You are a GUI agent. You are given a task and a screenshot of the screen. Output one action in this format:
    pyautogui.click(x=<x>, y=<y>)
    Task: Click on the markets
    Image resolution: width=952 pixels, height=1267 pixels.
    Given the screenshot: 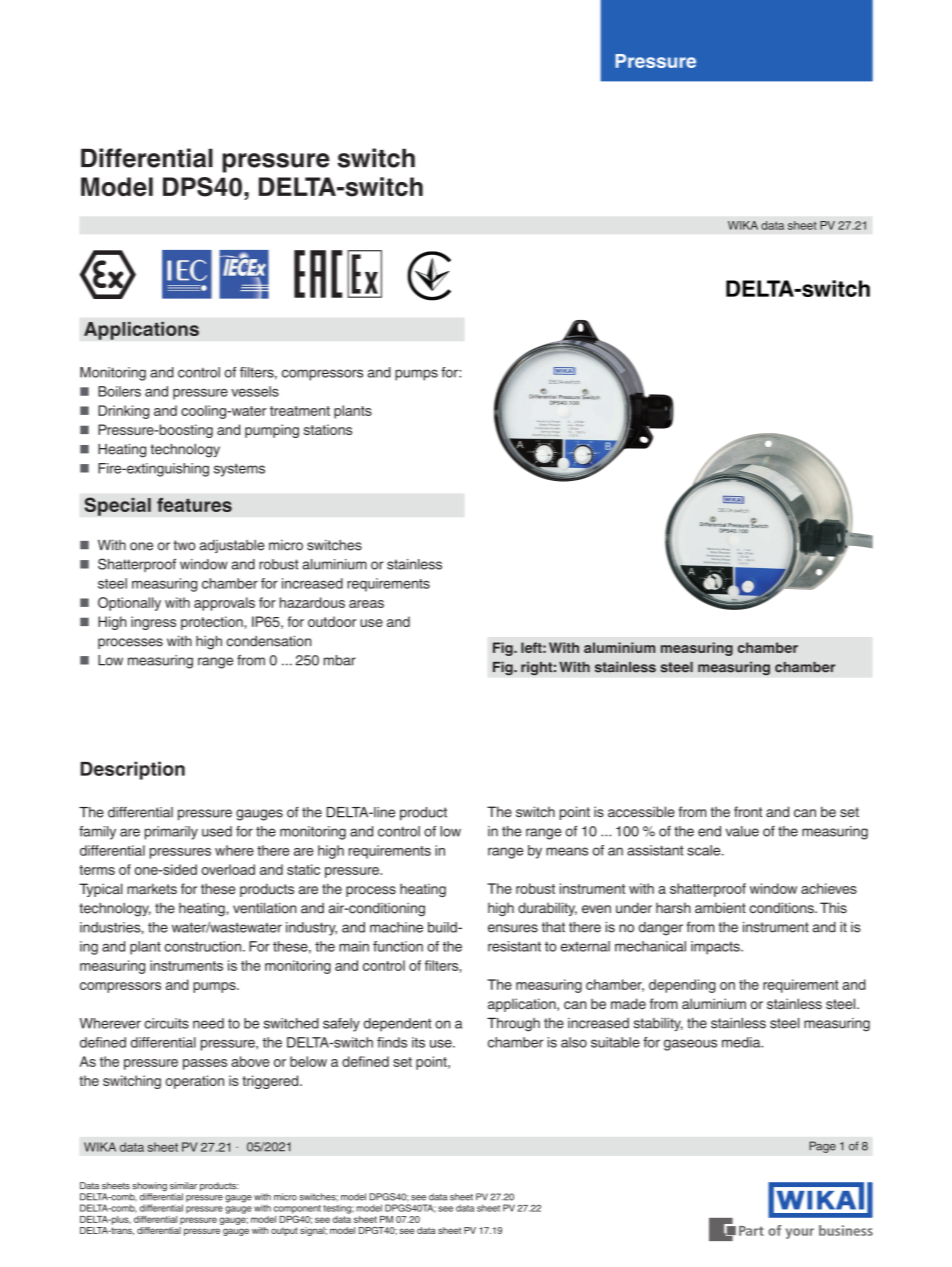 What is the action you would take?
    pyautogui.click(x=152, y=888)
